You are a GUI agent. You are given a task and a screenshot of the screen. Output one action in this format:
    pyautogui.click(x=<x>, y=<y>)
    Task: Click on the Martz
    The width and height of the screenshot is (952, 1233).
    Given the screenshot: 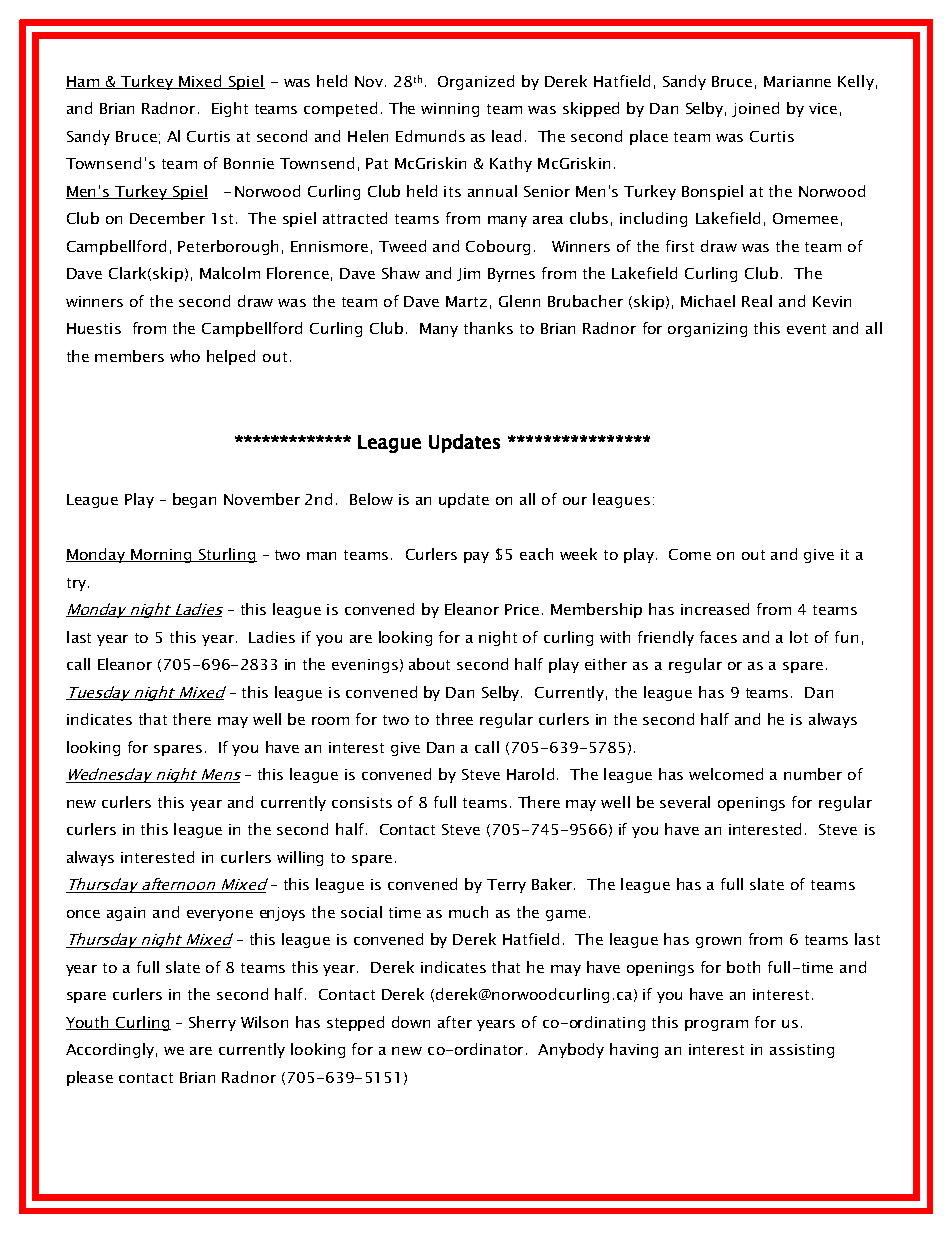 What is the action you would take?
    pyautogui.click(x=466, y=301)
